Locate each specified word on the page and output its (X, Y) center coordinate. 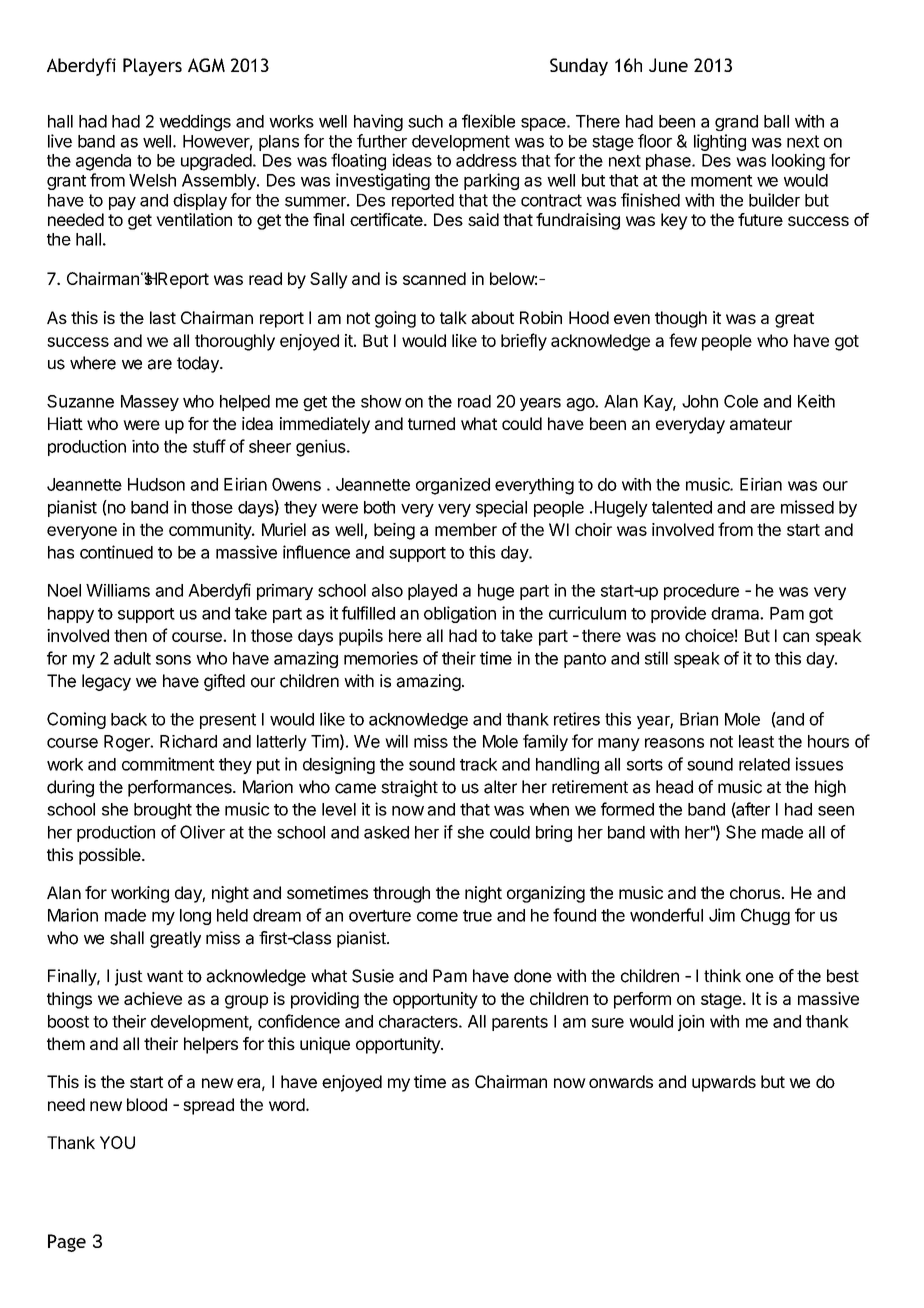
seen (836, 811)
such (425, 121)
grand (736, 123)
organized (453, 486)
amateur (761, 424)
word (287, 1104)
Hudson (156, 484)
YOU (117, 1142)
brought (163, 811)
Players (152, 67)
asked (386, 832)
